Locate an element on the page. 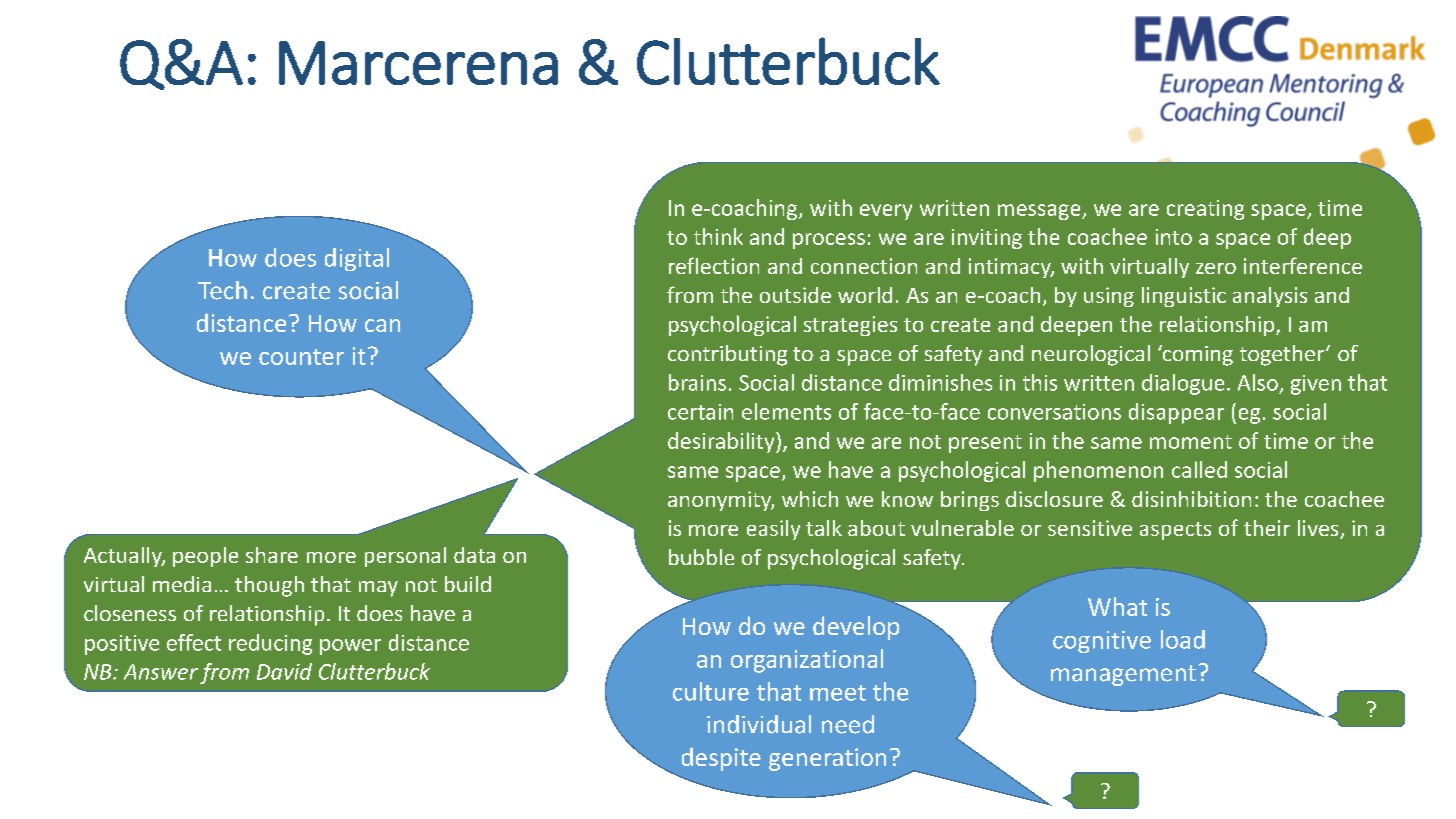 This page has width=1456, height=819. contributing is located at coordinates (727, 355).
